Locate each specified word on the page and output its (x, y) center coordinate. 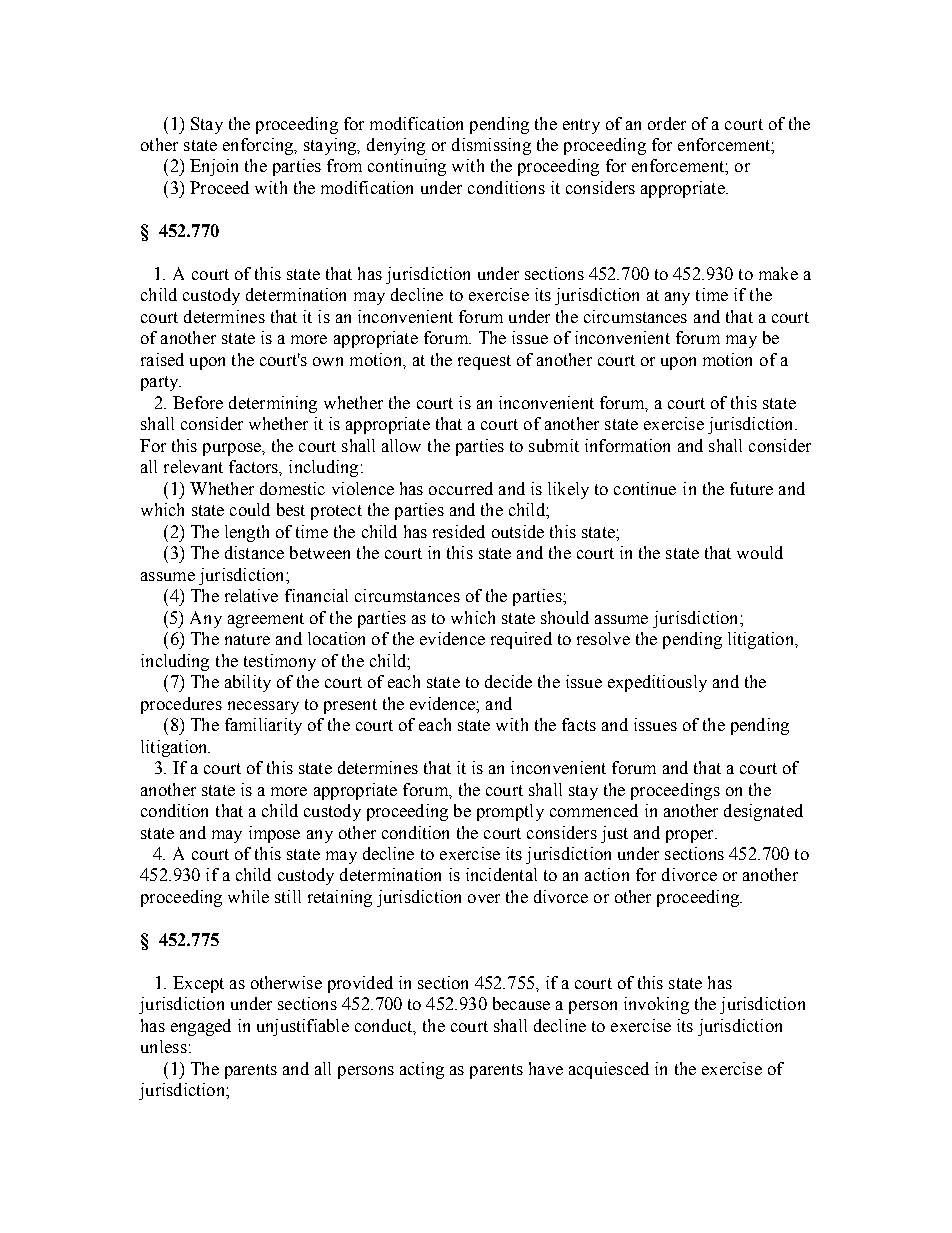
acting (422, 1070)
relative (251, 595)
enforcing (259, 146)
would (760, 552)
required (521, 640)
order (667, 123)
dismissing (491, 146)
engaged (201, 1027)
